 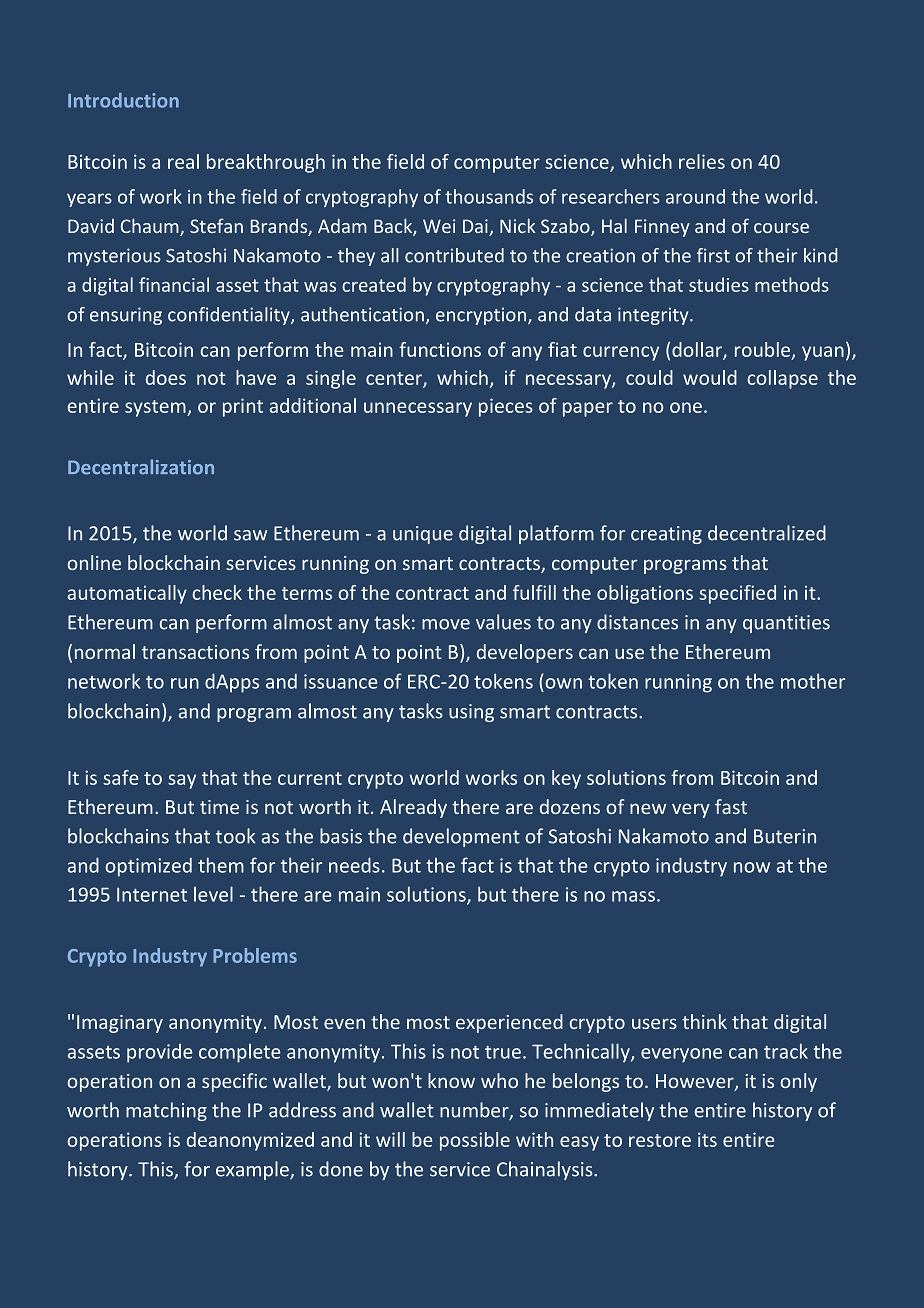 I want to click on transactions, so click(x=195, y=652).
